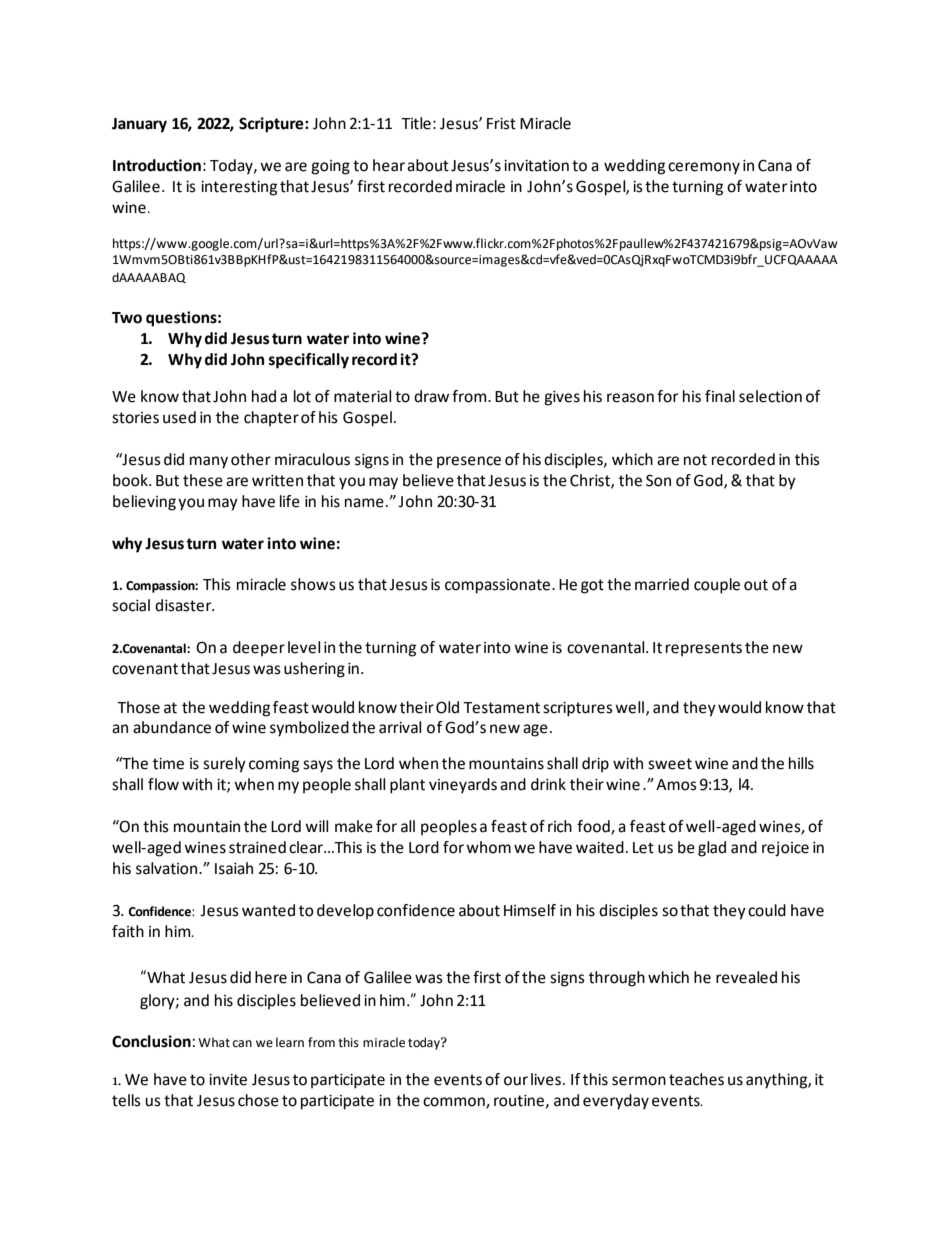  What do you see at coordinates (157, 165) in the screenshot?
I see `Introduction` at bounding box center [157, 165].
